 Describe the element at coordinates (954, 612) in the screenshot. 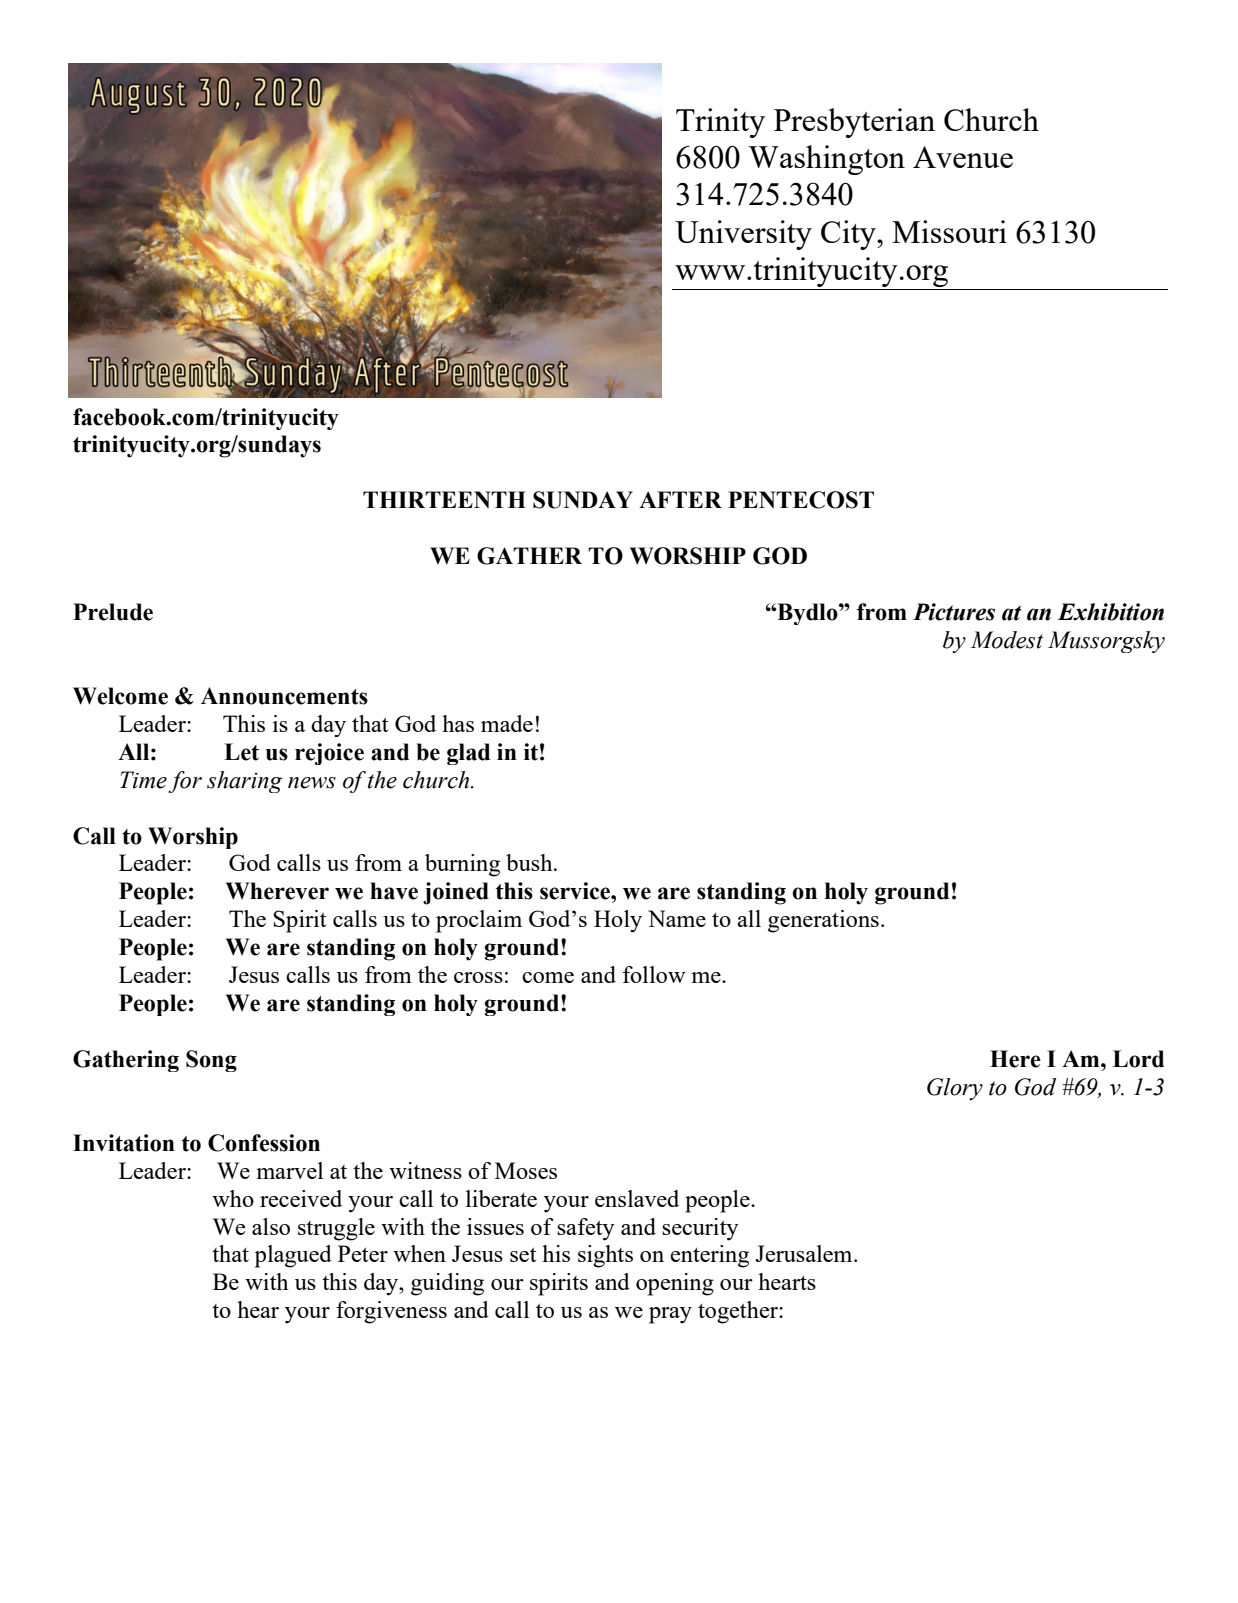

I see `Pictures` at that location.
